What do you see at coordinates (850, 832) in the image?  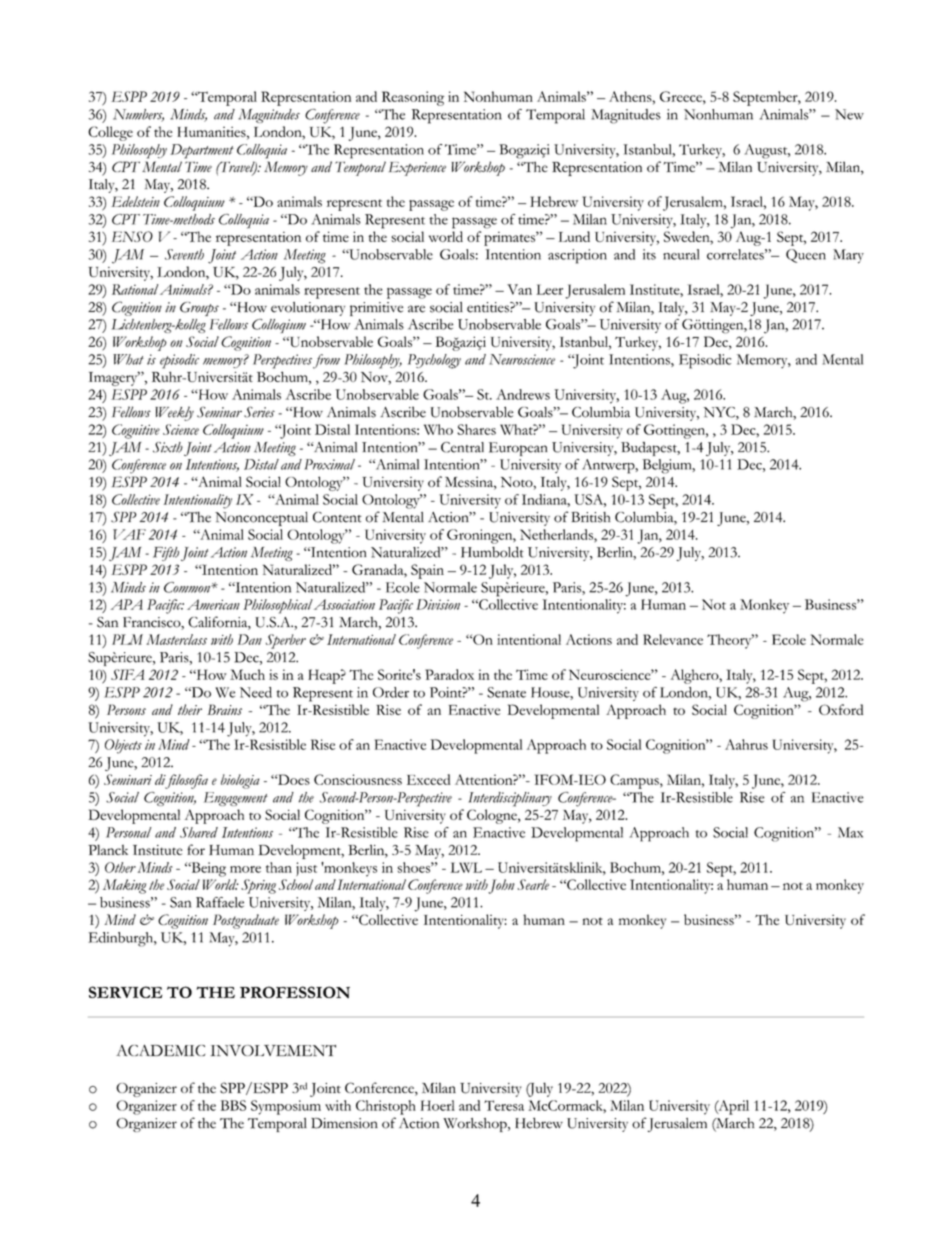 I see `Max` at bounding box center [850, 832].
